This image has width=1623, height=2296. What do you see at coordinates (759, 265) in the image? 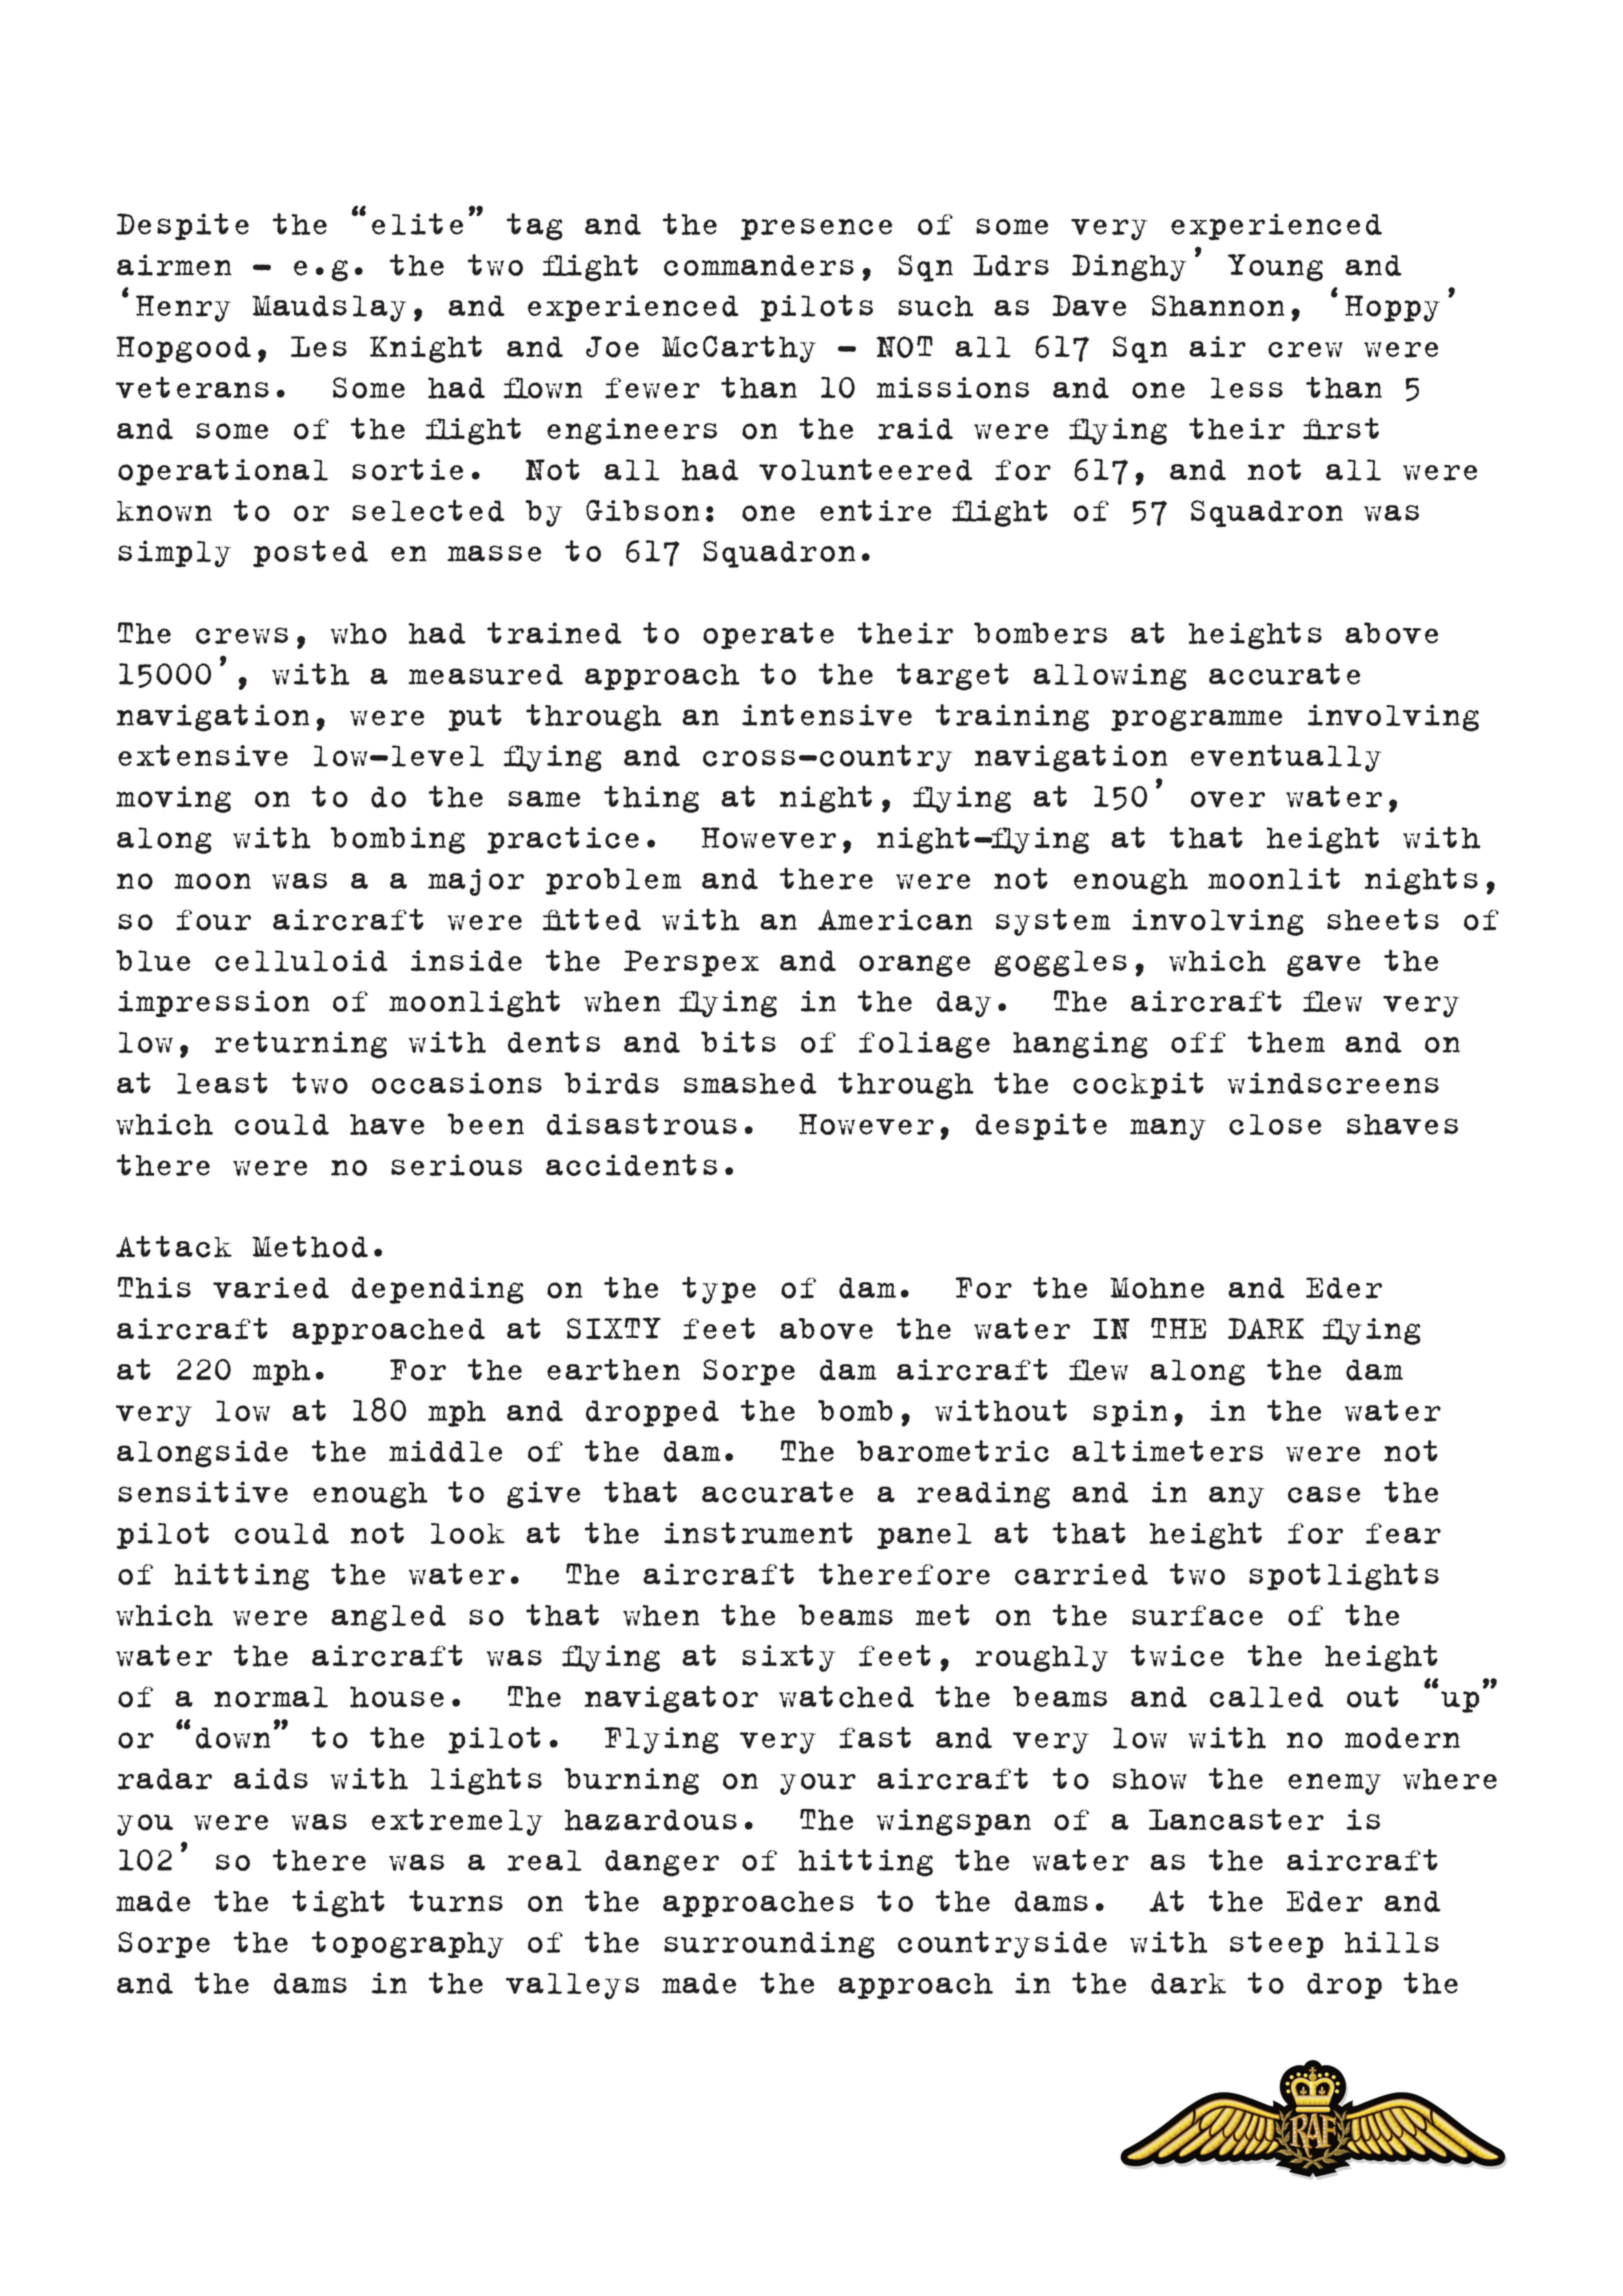
I see `commanders` at bounding box center [759, 265].
